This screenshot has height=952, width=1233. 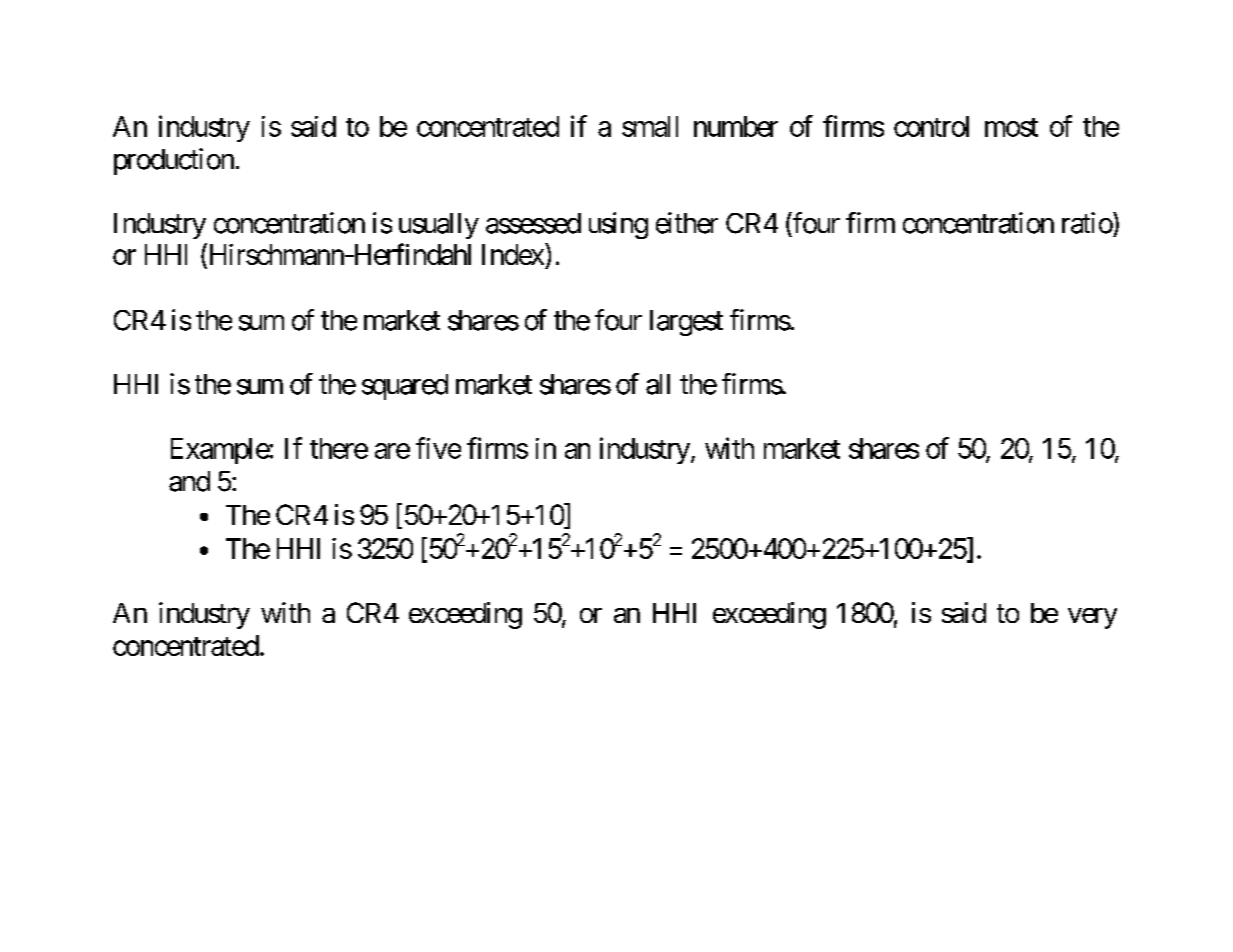 I want to click on and, so click(x=189, y=481).
